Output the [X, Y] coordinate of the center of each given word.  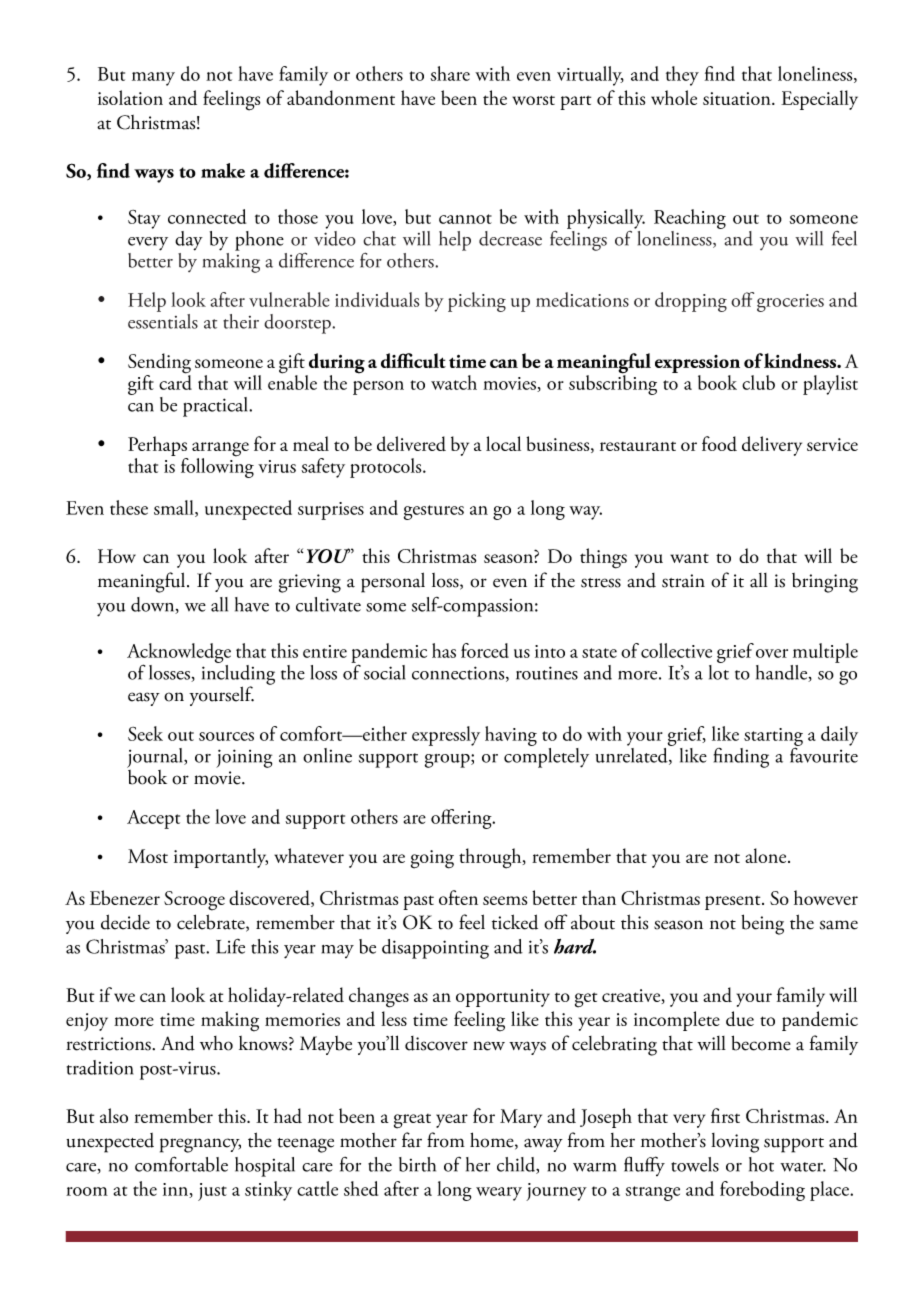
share [450, 73]
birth [417, 1164]
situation [738, 98]
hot [761, 1164]
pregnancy [200, 1145]
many [153, 79]
